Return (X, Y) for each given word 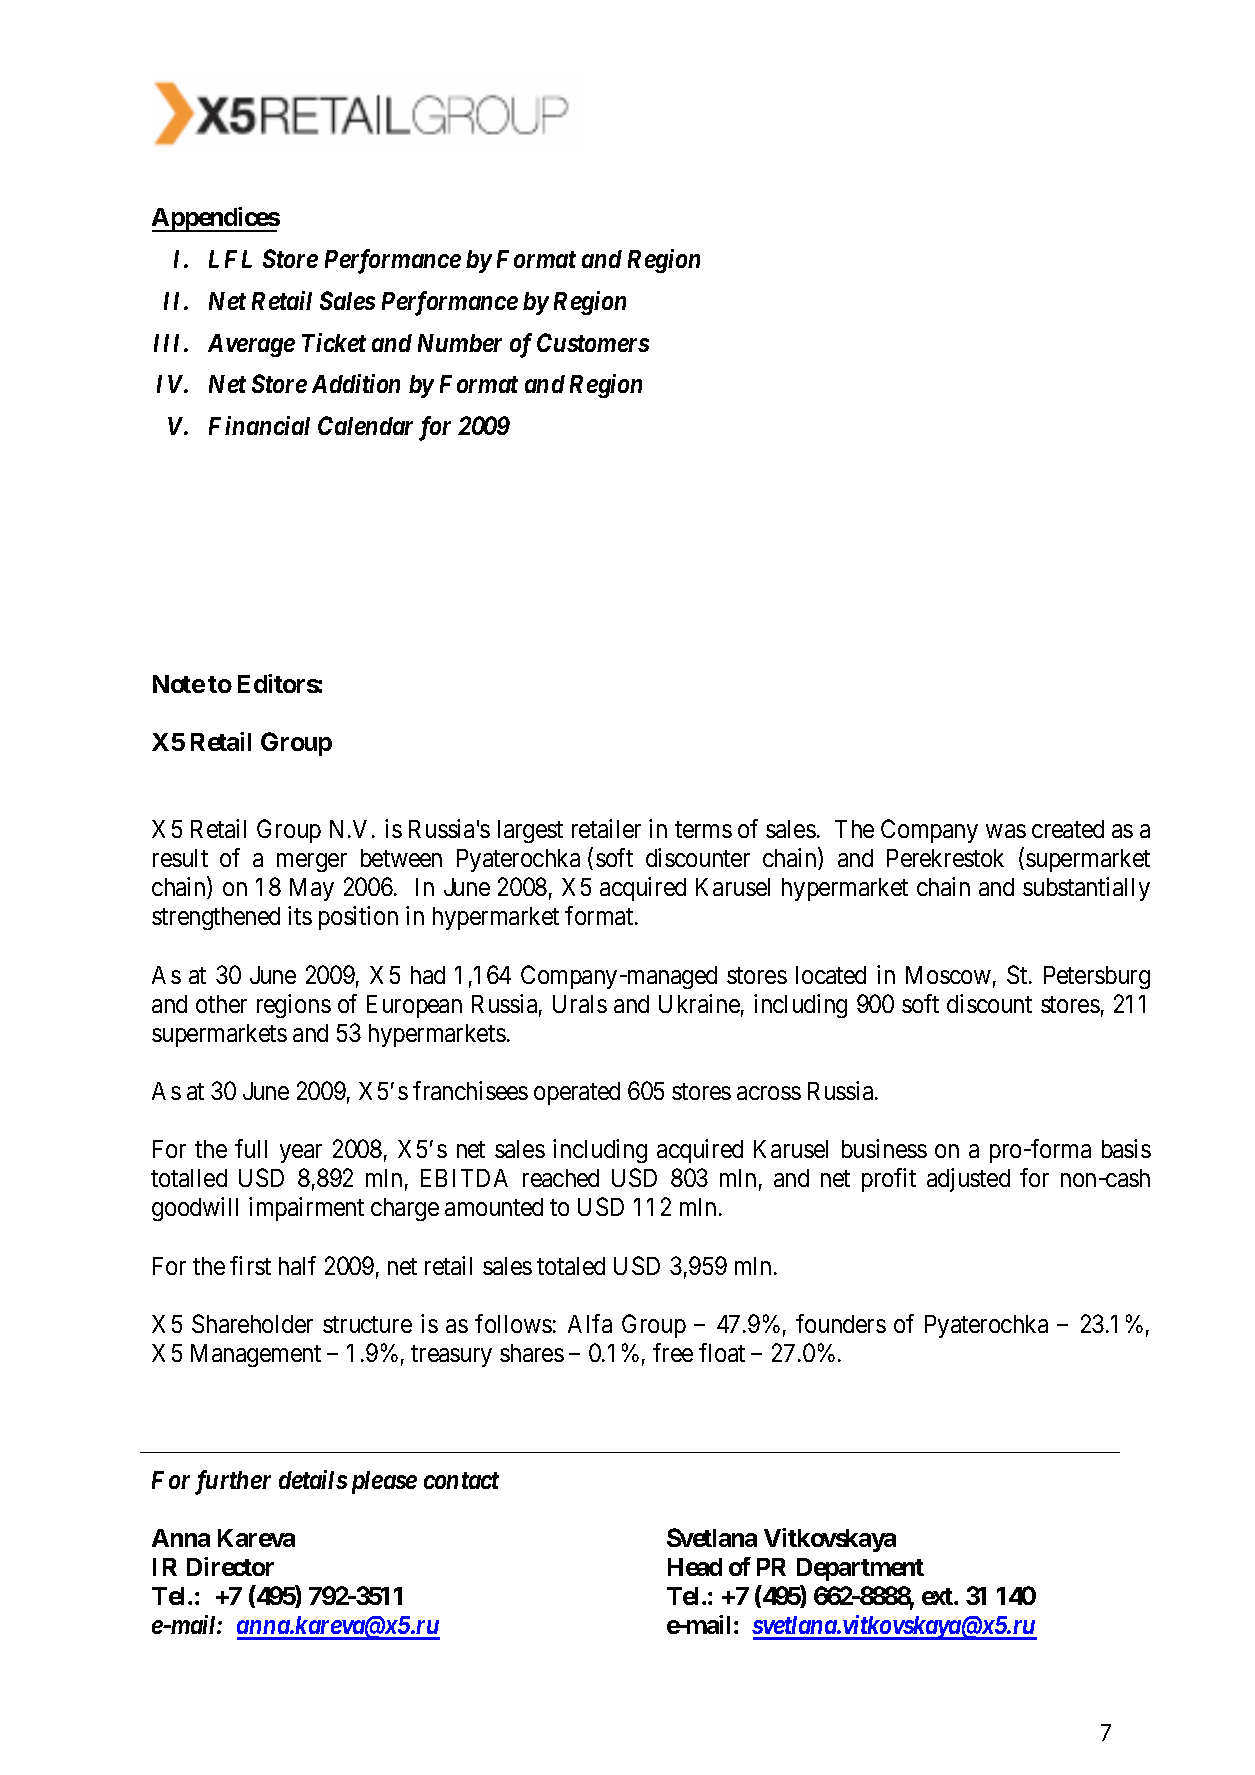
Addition (356, 383)
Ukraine (699, 1003)
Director (230, 1566)
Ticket (334, 342)
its (300, 915)
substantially (1086, 889)
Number (460, 343)
